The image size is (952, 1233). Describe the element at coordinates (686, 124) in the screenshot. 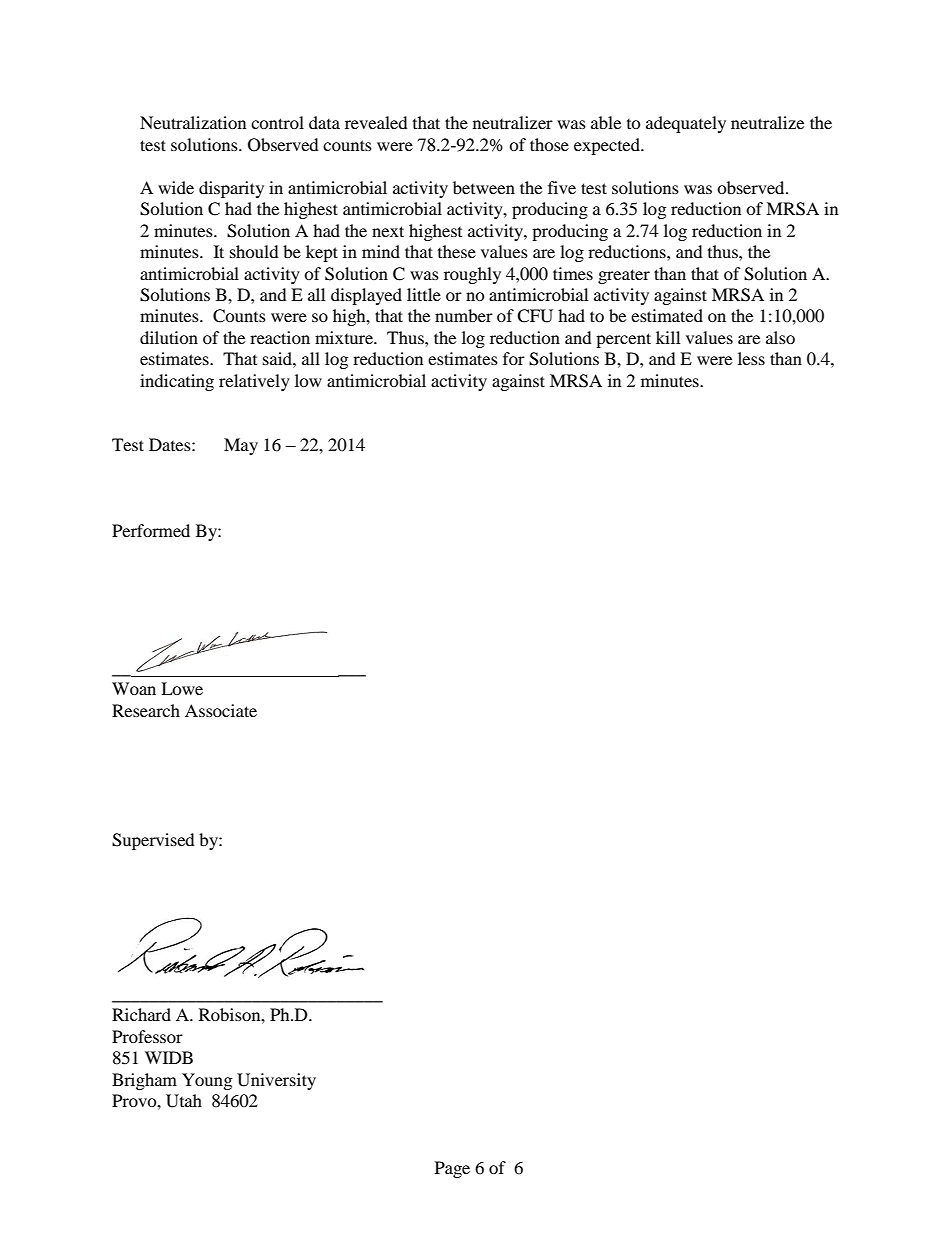

I see `adequately` at that location.
